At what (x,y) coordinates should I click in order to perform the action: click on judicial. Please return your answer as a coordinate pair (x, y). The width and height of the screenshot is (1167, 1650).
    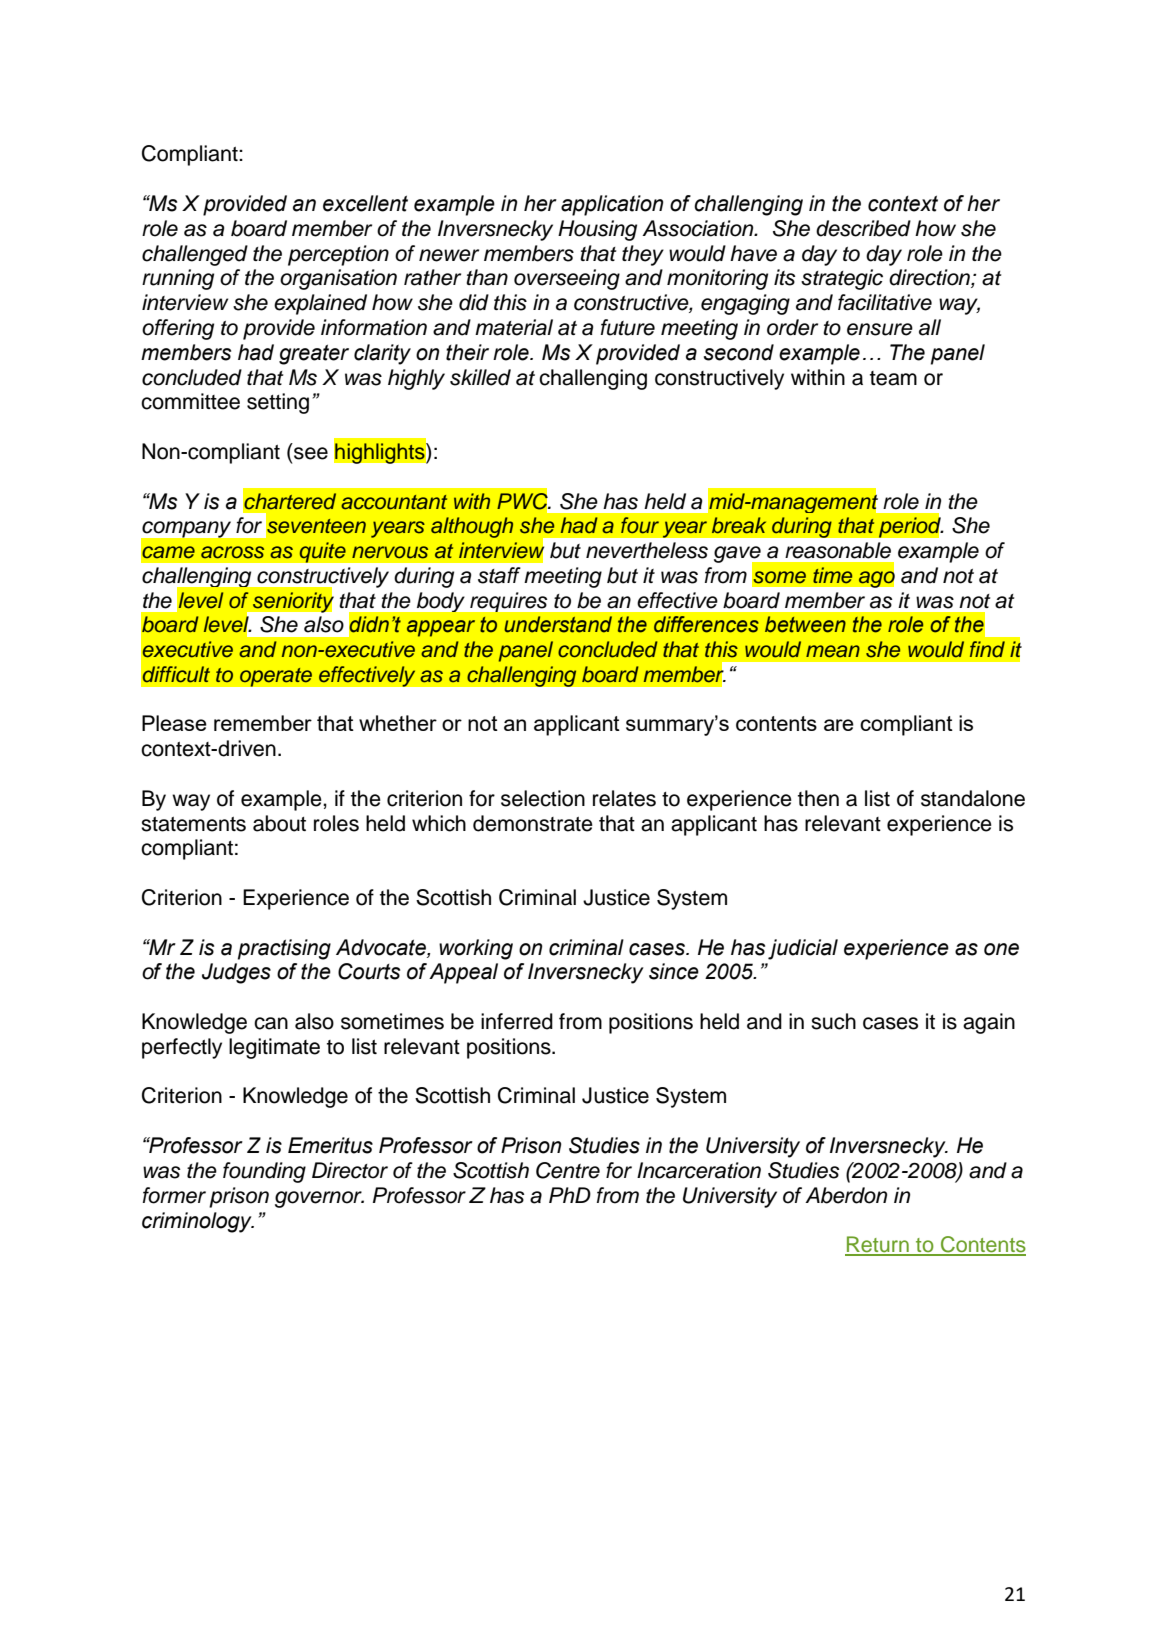
    Looking at the image, I should click on (803, 949).
